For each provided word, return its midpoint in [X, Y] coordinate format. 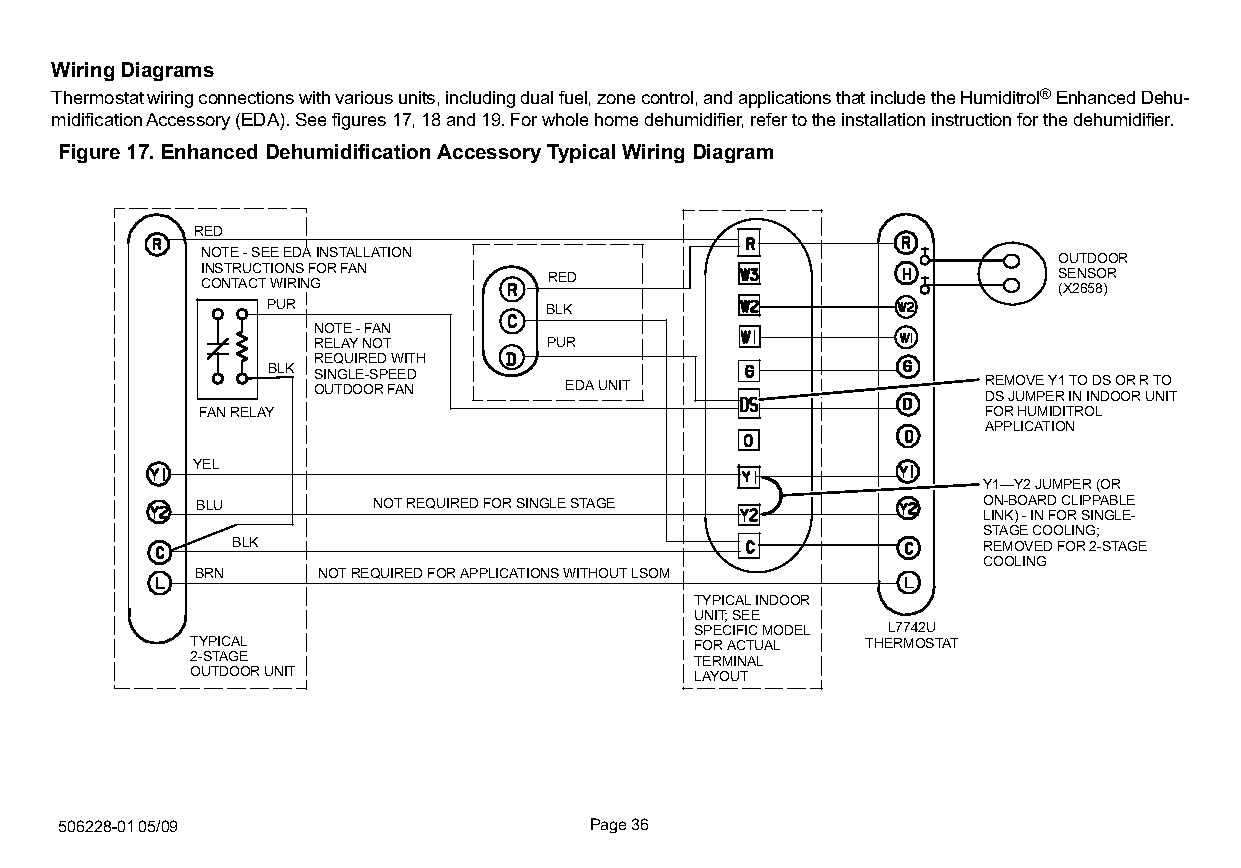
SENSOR [1087, 273]
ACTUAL [753, 645]
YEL [206, 464]
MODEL [786, 630]
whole [565, 119]
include [898, 97]
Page [608, 825]
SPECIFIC [726, 630]
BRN [209, 573]
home [616, 119]
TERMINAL [728, 661]
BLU [209, 505]
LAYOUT [721, 676]
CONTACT [234, 283]
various [364, 97]
